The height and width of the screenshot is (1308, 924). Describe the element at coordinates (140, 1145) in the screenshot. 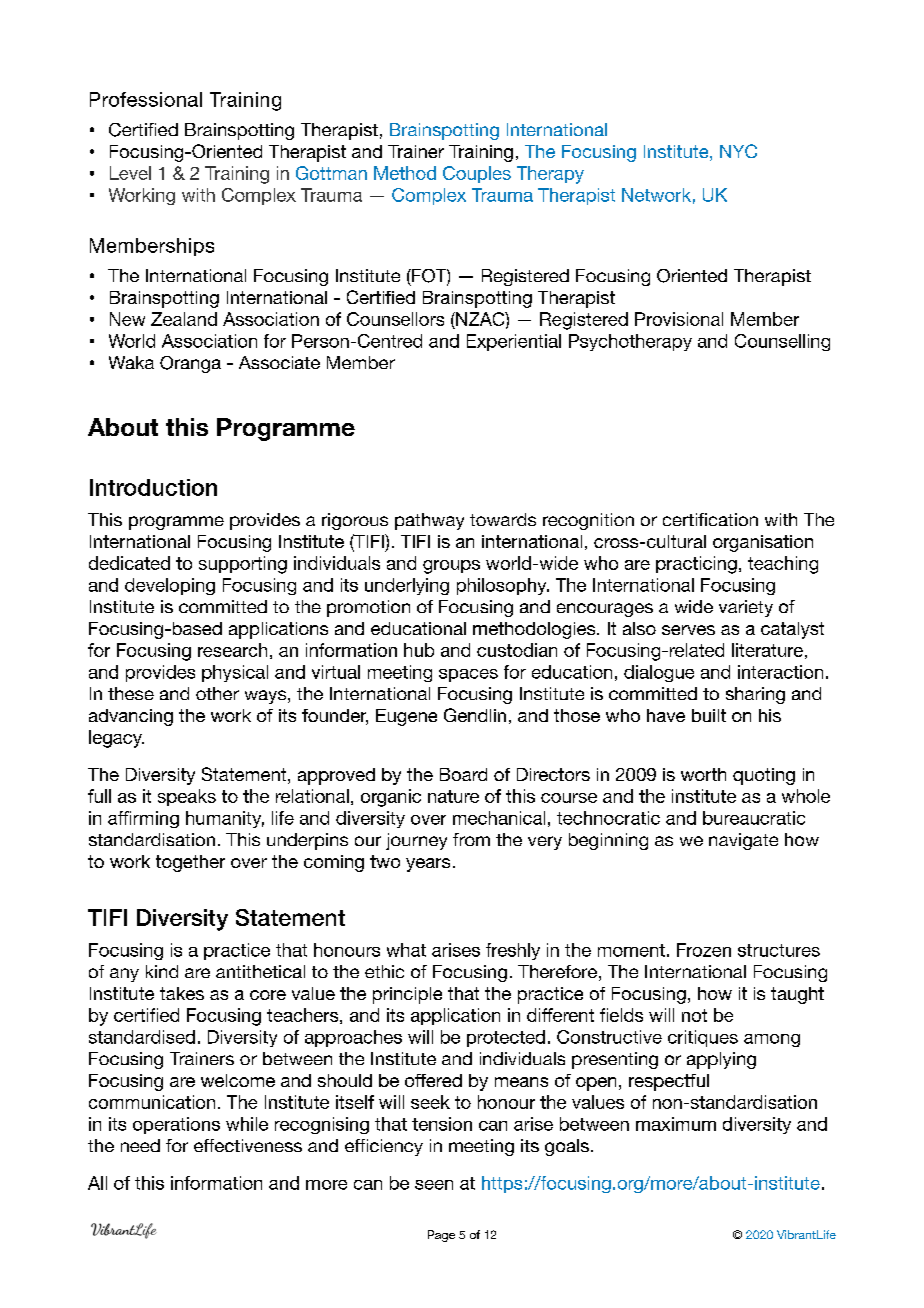

I see `need` at that location.
